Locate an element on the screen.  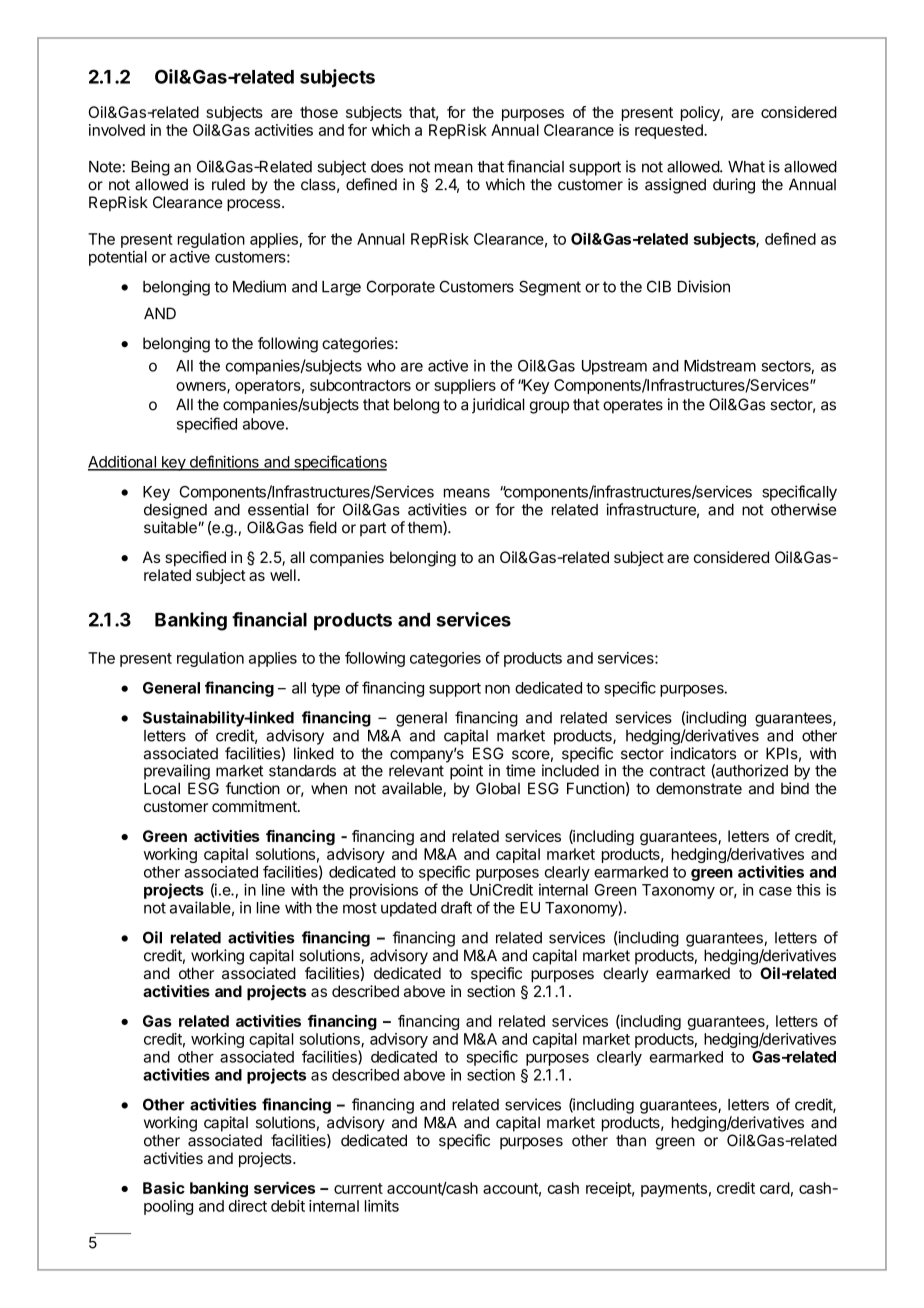
definitions is located at coordinates (224, 462).
